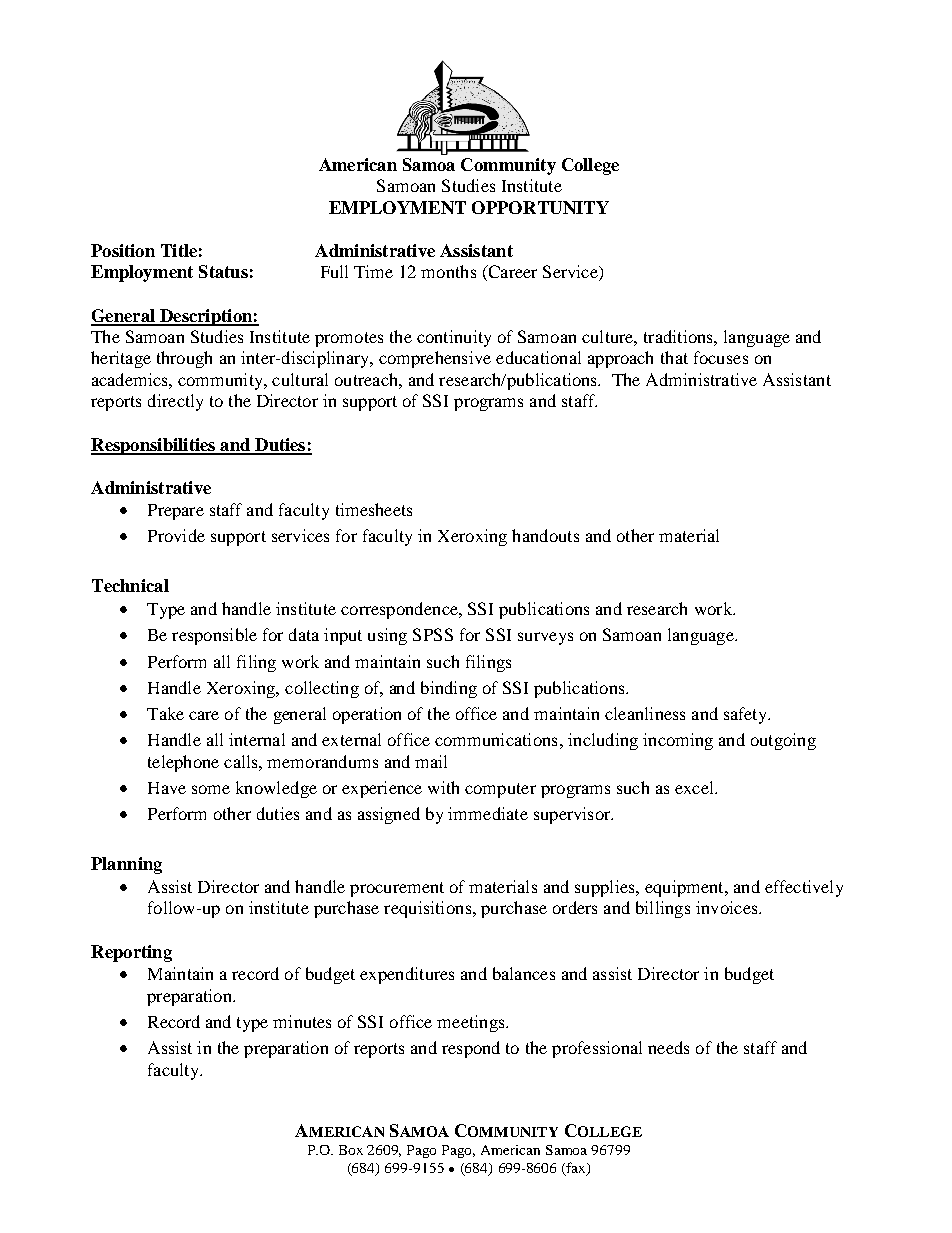  I want to click on safety, so click(747, 715).
